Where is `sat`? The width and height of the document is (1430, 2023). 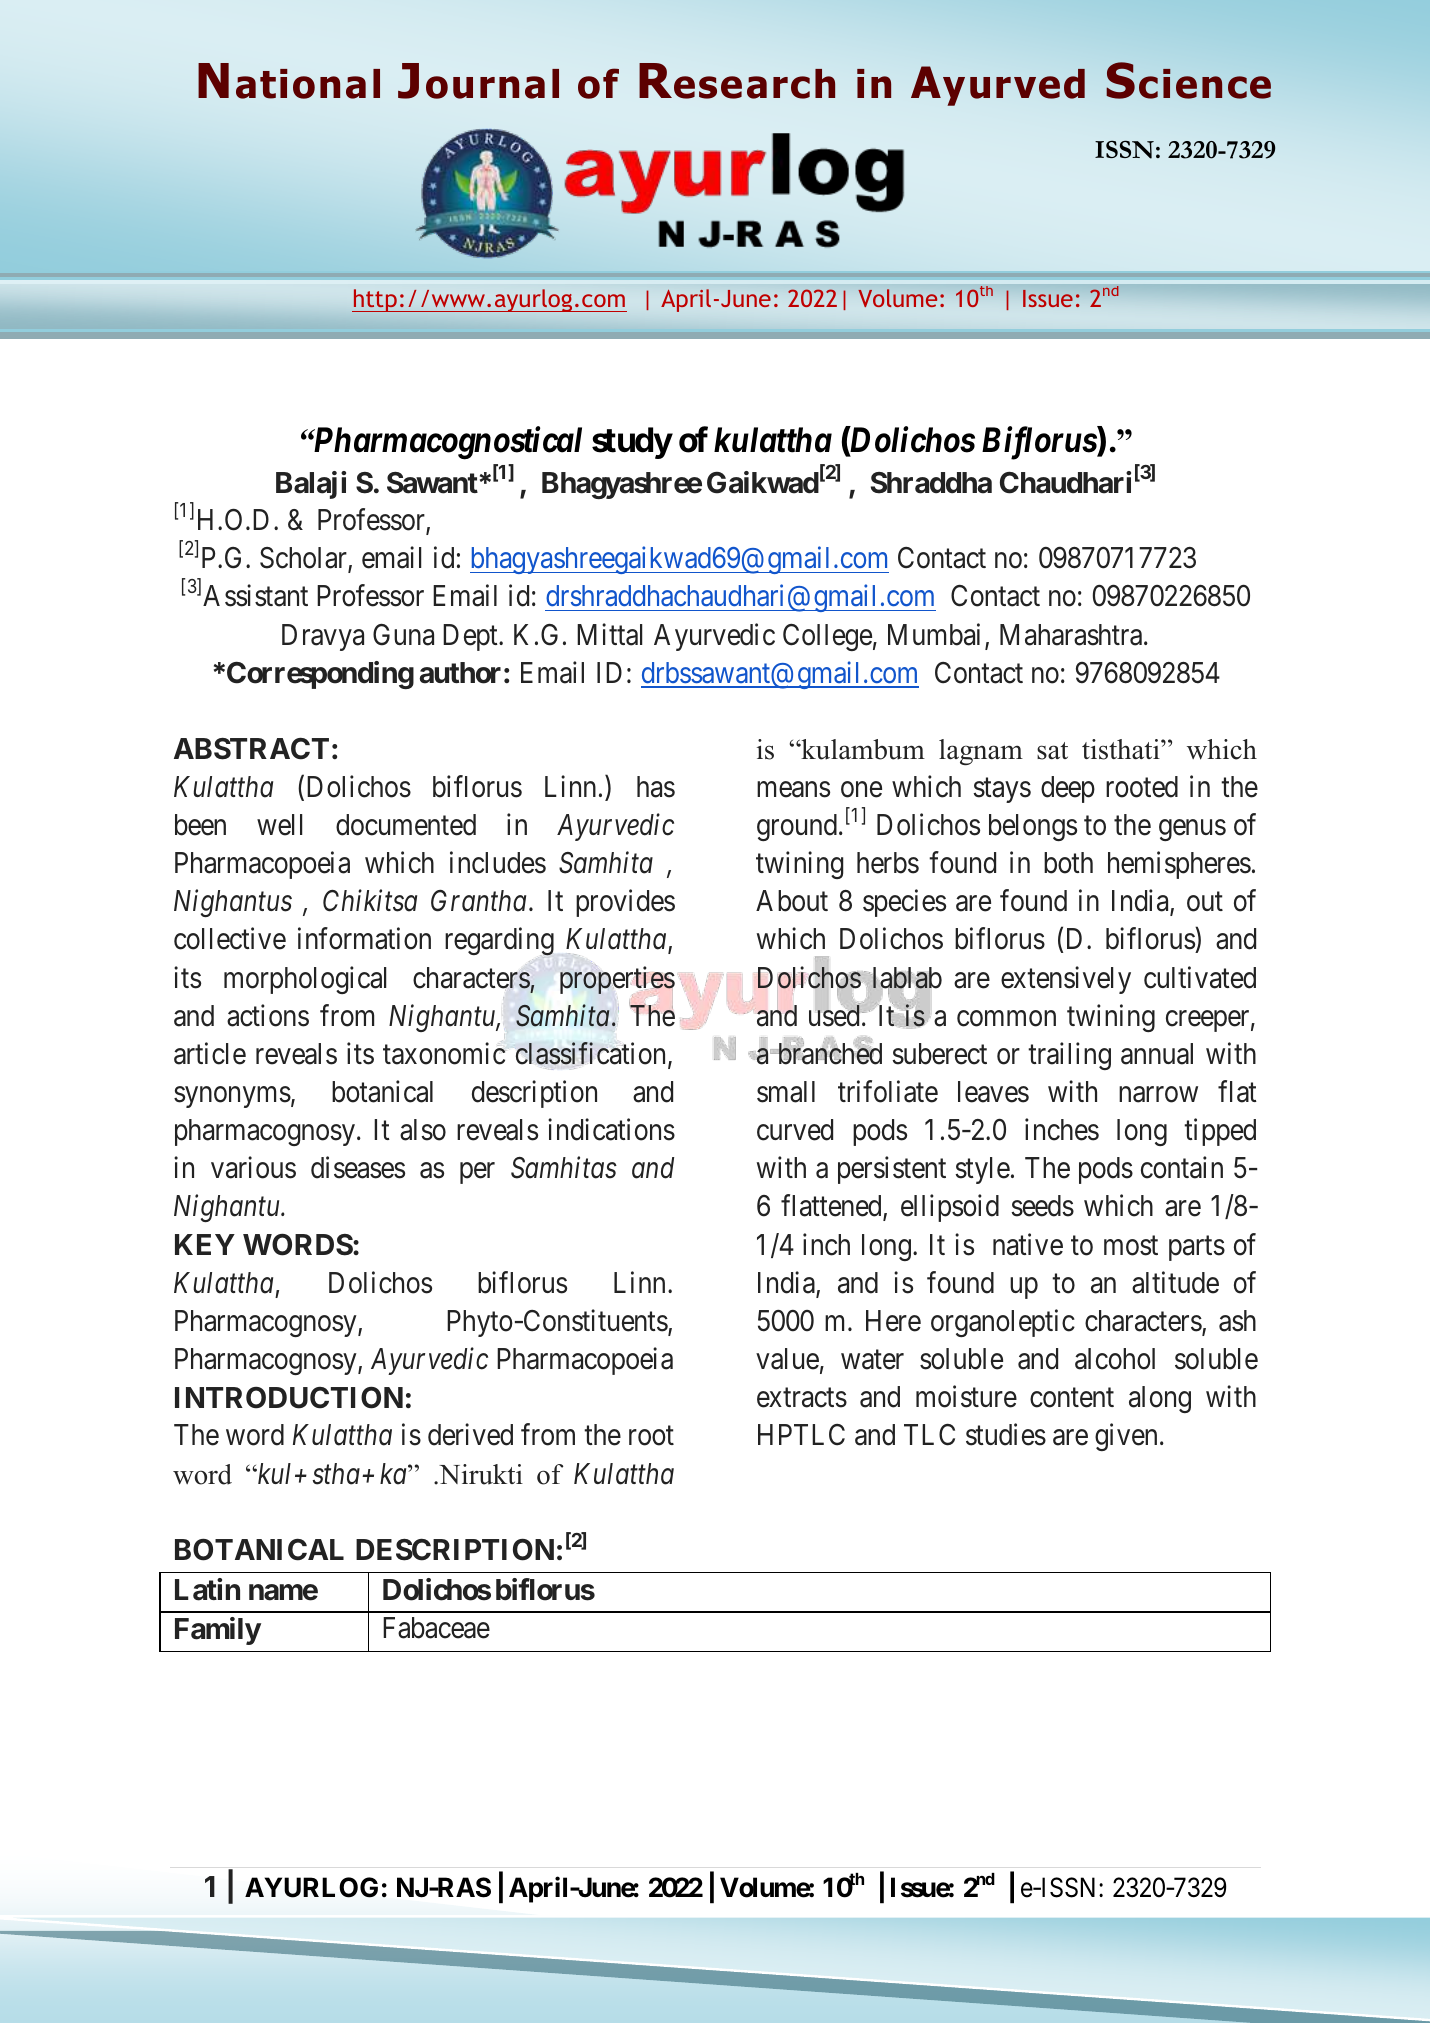 sat is located at coordinates (1052, 751).
